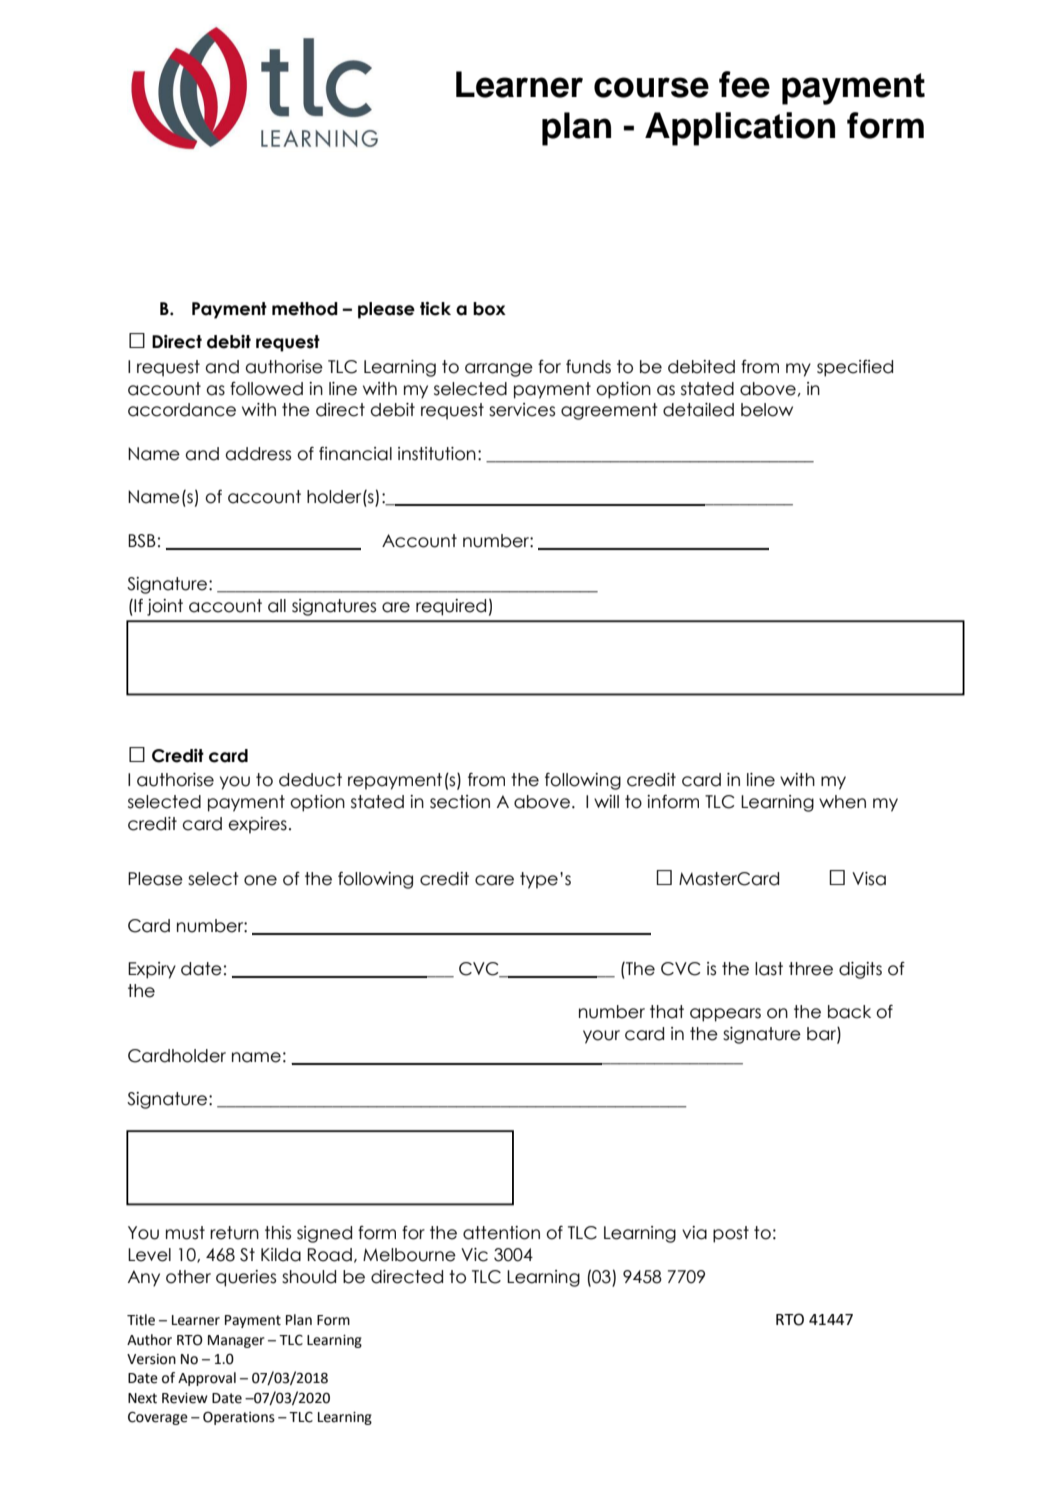 This document has width=1053, height=1489. What do you see at coordinates (651, 87) in the document?
I see `course` at bounding box center [651, 87].
